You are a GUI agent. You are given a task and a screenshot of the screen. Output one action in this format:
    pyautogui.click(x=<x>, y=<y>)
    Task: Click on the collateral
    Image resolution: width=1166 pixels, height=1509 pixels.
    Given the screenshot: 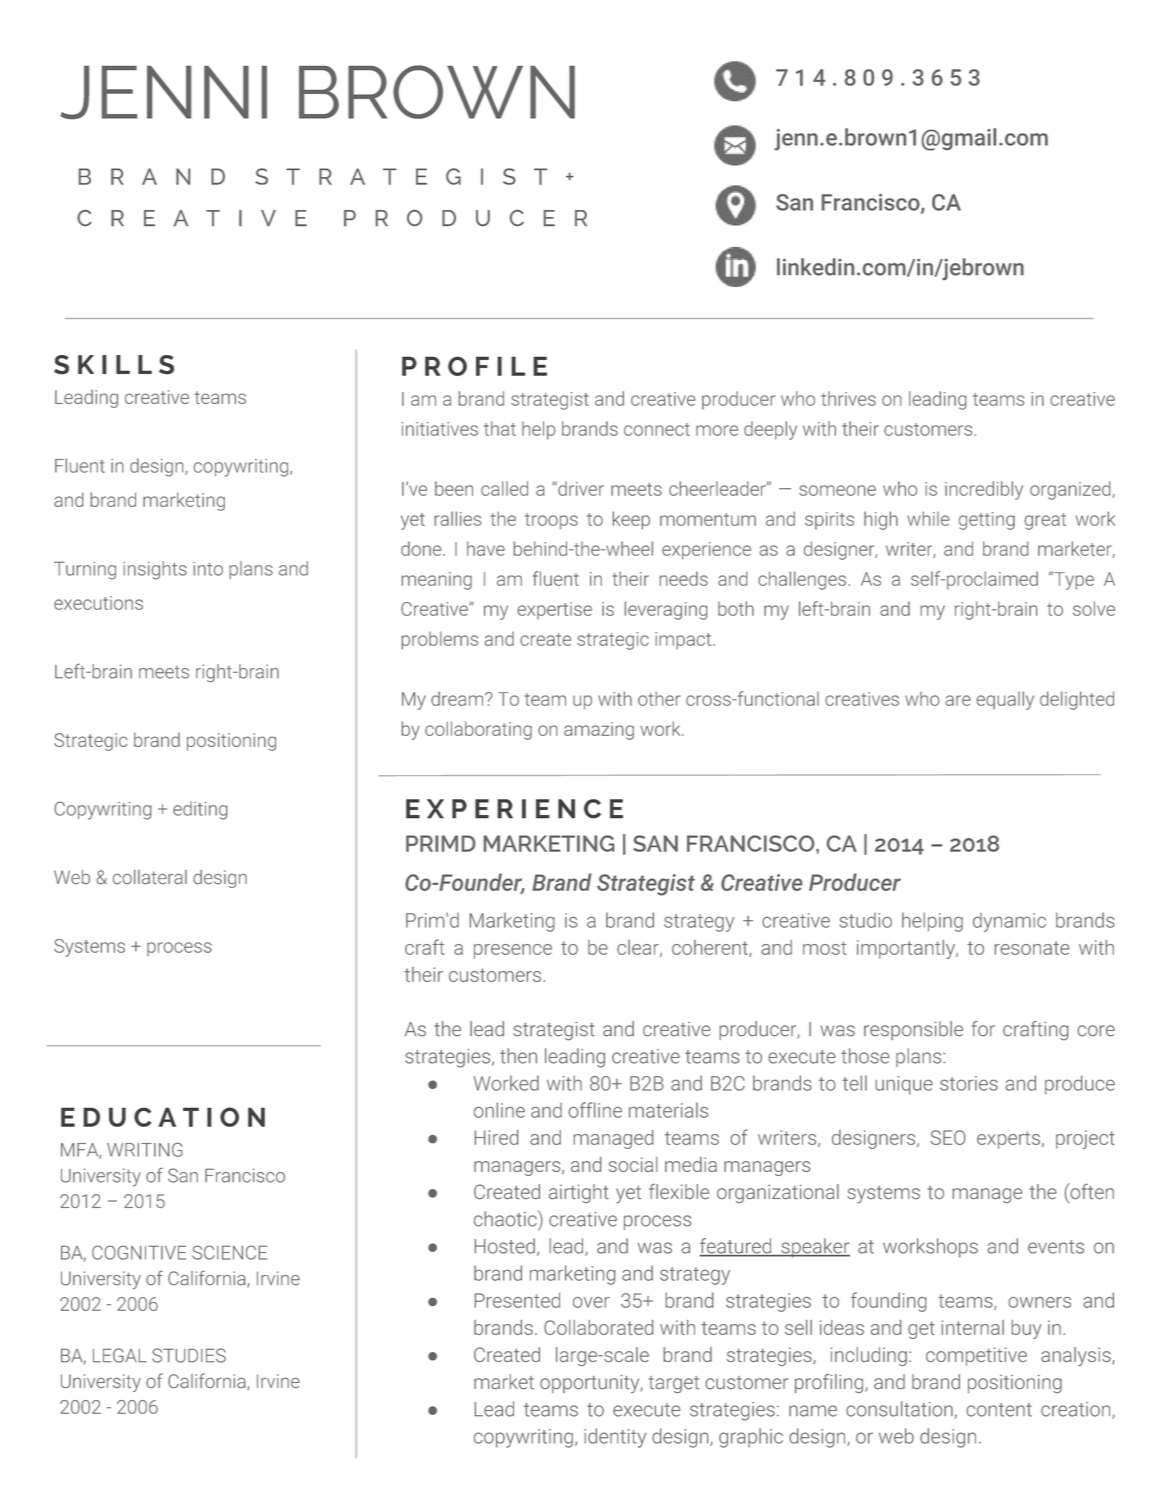 What is the action you would take?
    pyautogui.click(x=150, y=877)
